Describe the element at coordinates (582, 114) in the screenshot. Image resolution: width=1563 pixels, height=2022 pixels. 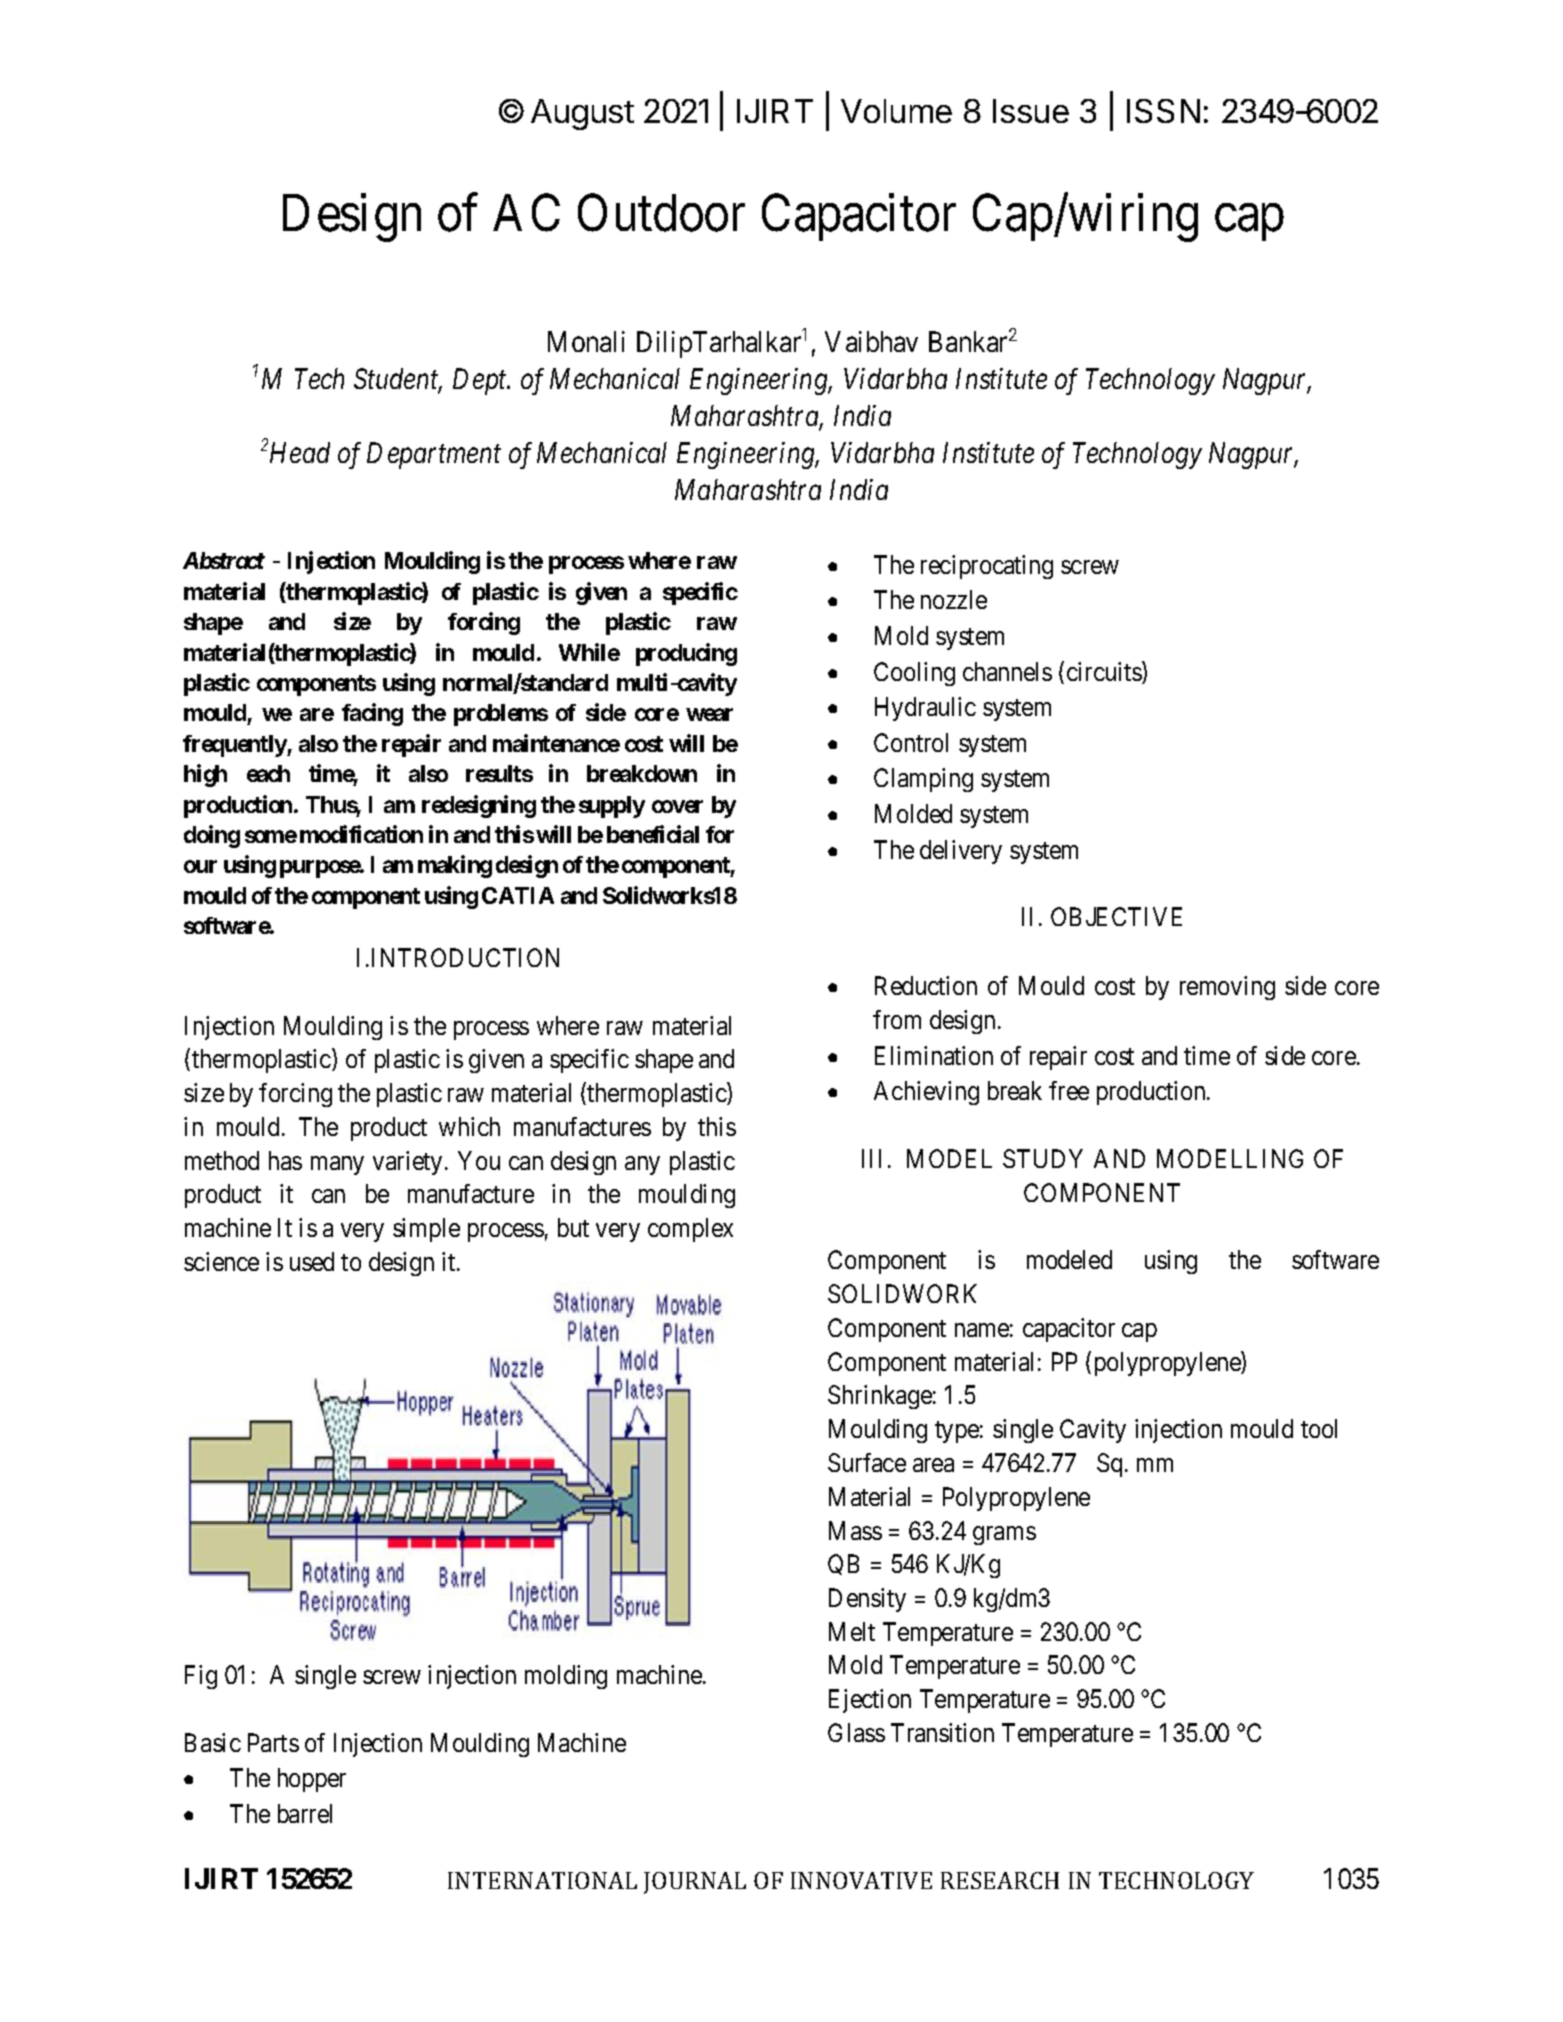
I see `August` at that location.
